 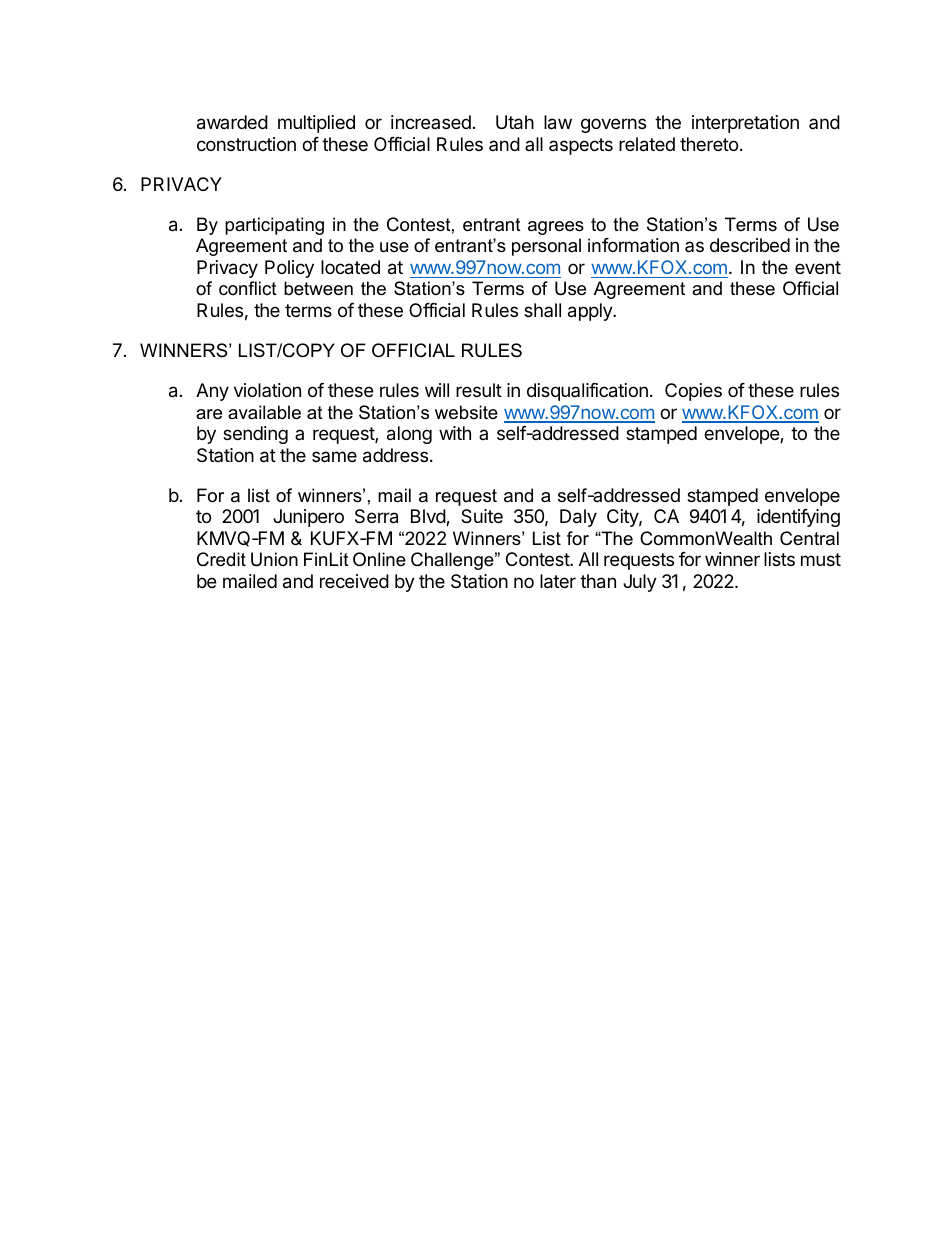 I want to click on later, so click(x=558, y=581).
